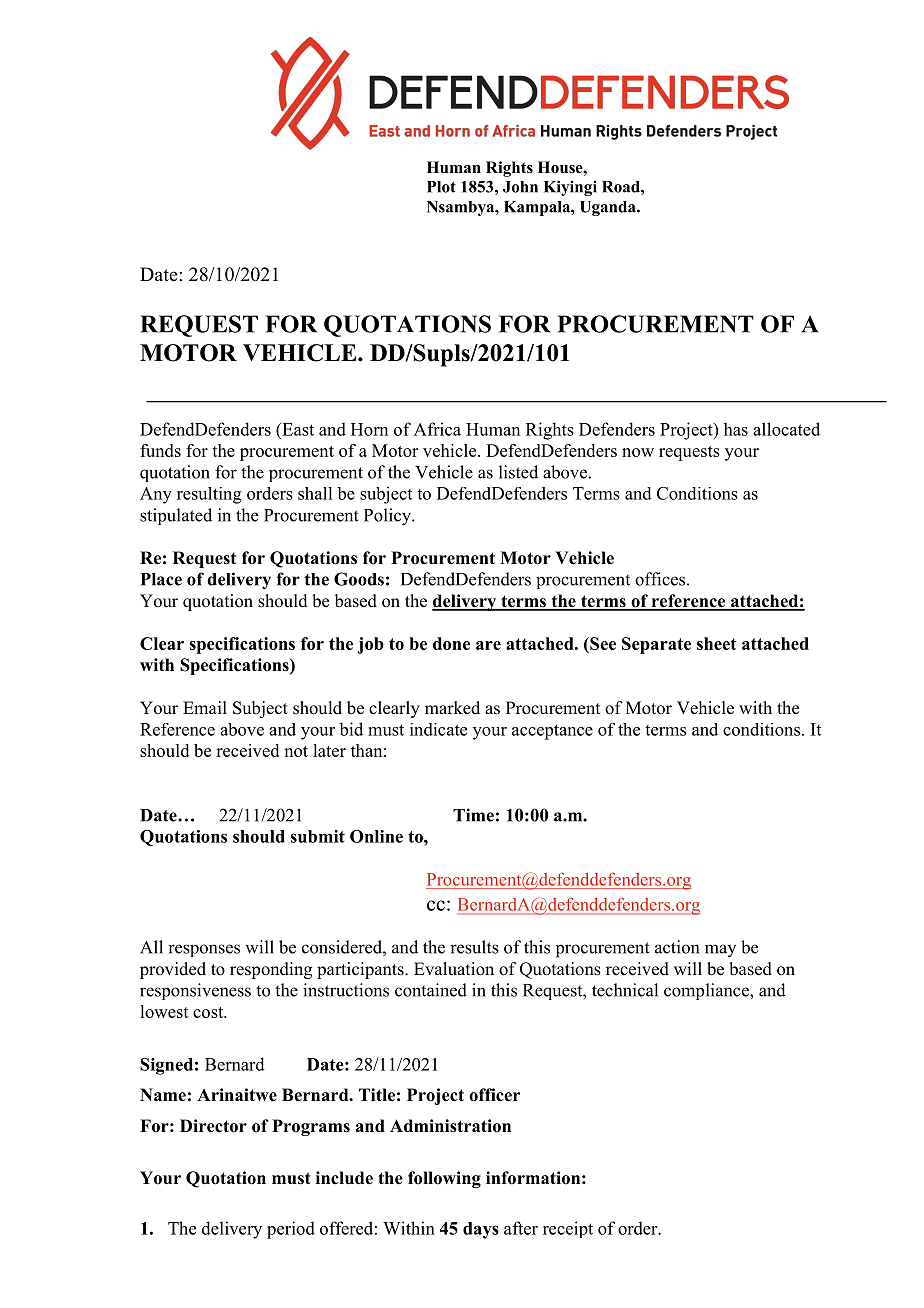 The width and height of the screenshot is (924, 1308). What do you see at coordinates (388, 517) in the screenshot?
I see `Policy` at bounding box center [388, 517].
